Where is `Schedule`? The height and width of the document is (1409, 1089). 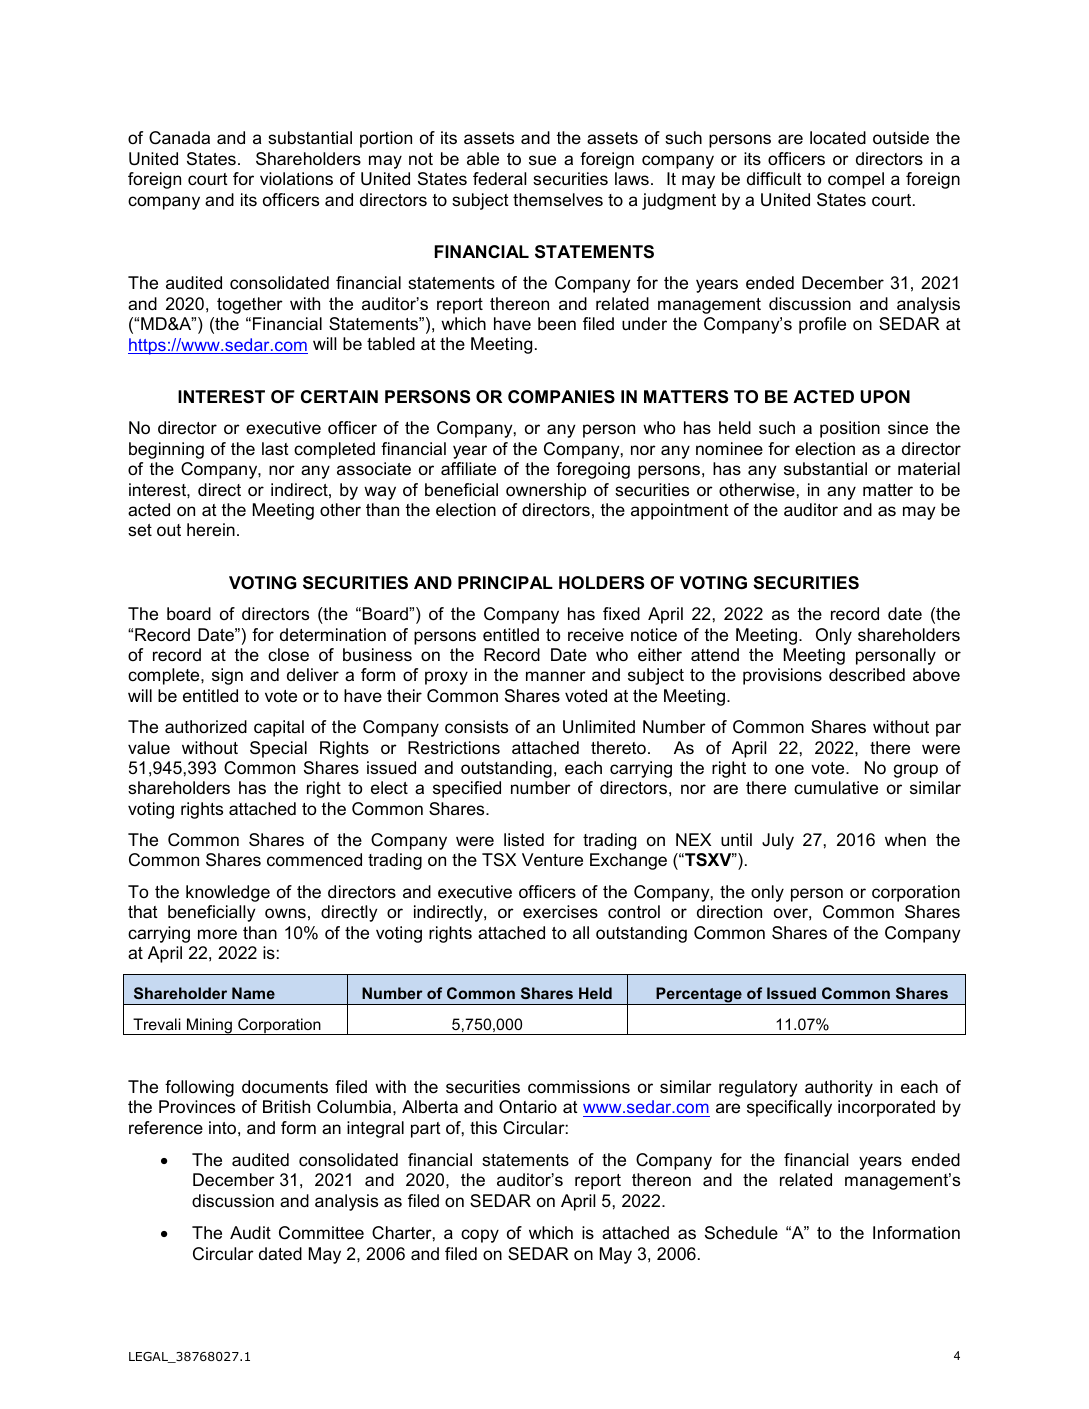
Schedule is located at coordinates (741, 1233).
